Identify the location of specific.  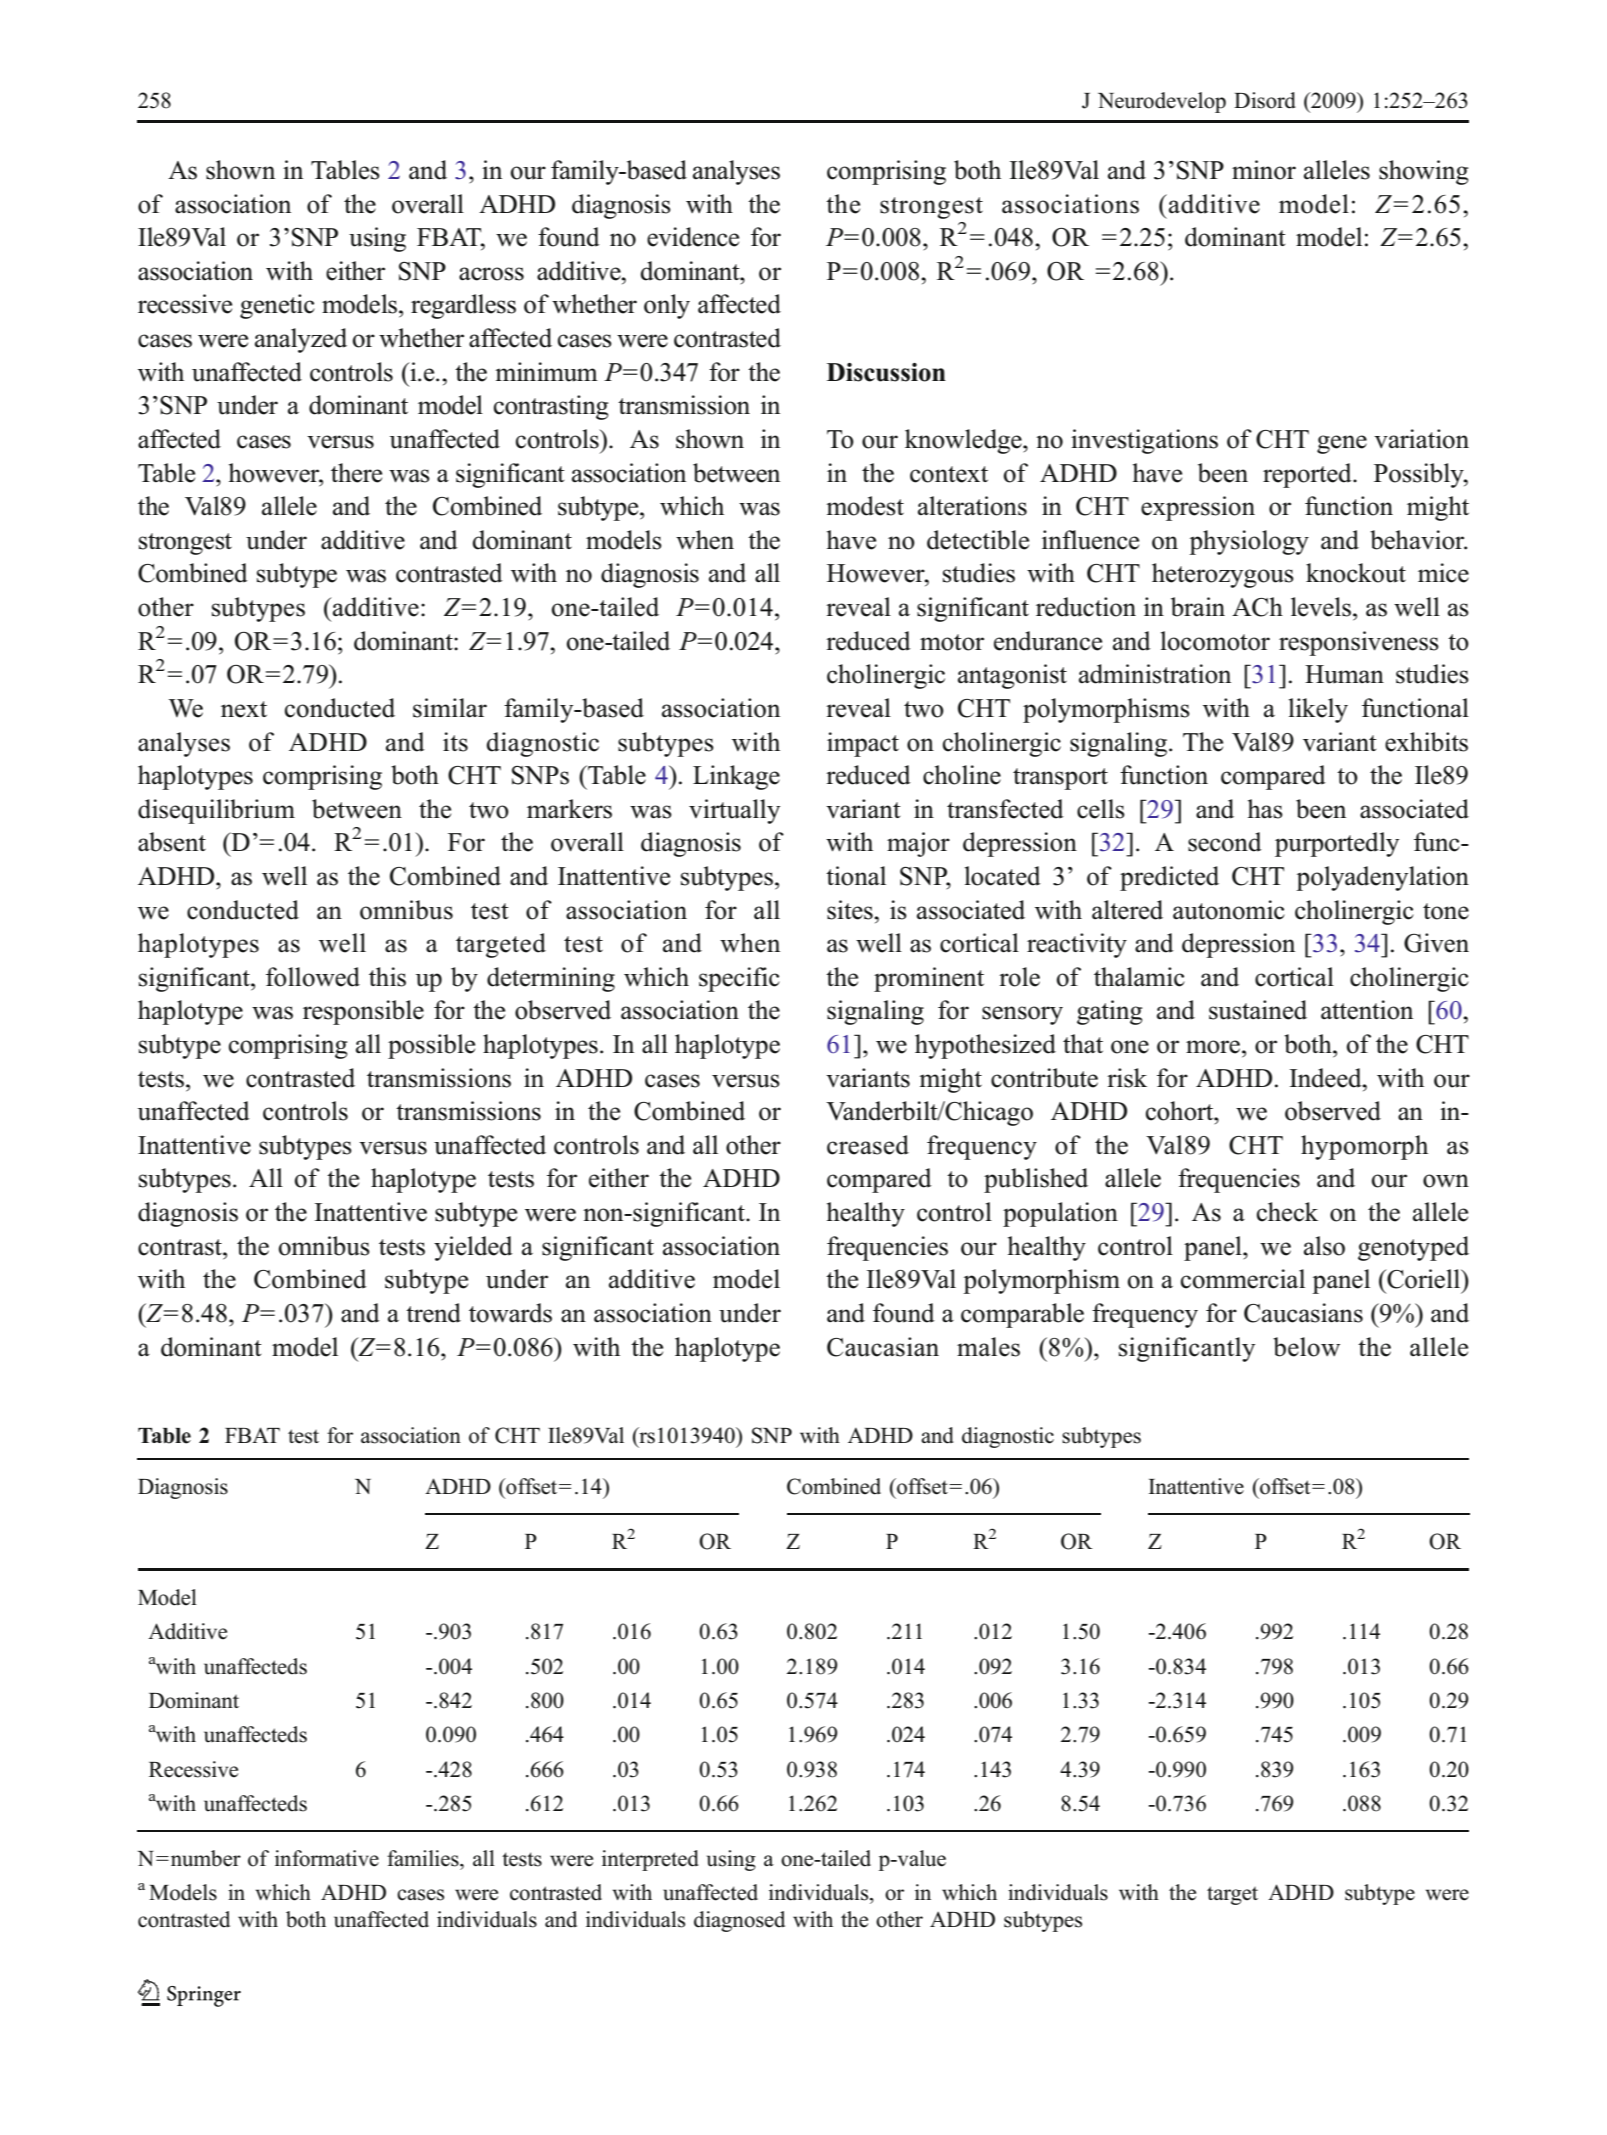
(739, 979).
